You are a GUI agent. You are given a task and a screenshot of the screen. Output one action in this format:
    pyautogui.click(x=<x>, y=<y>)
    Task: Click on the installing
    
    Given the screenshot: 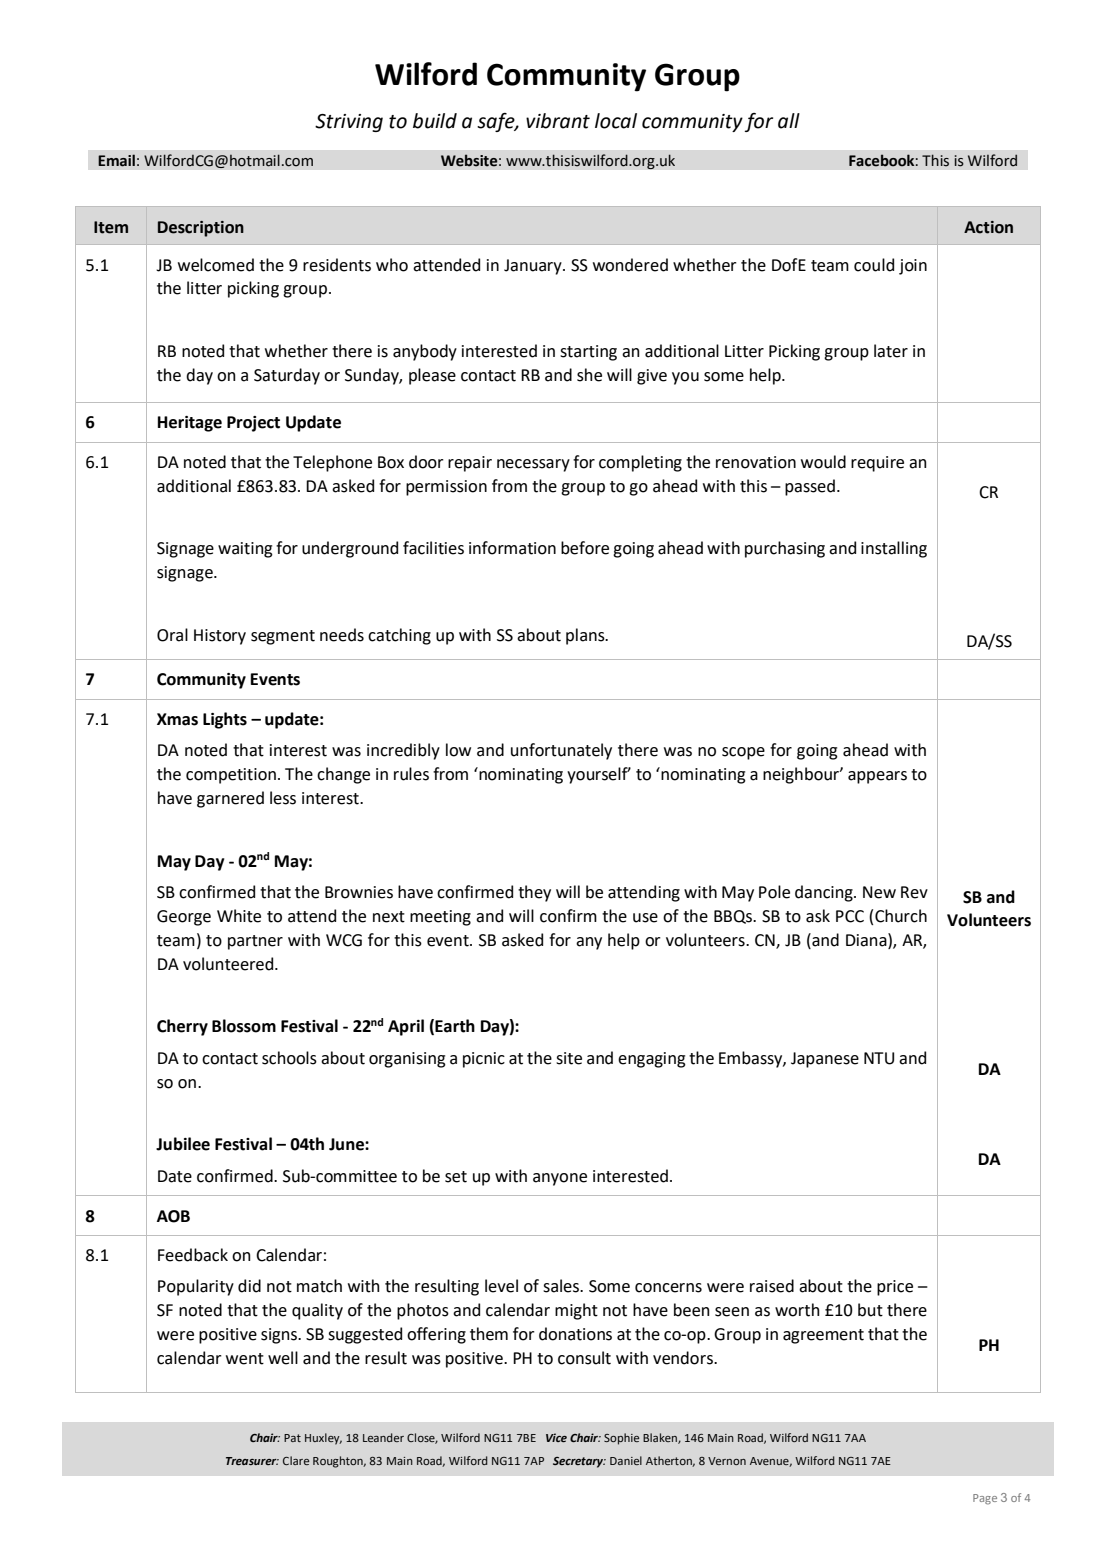 What is the action you would take?
    pyautogui.click(x=894, y=549)
